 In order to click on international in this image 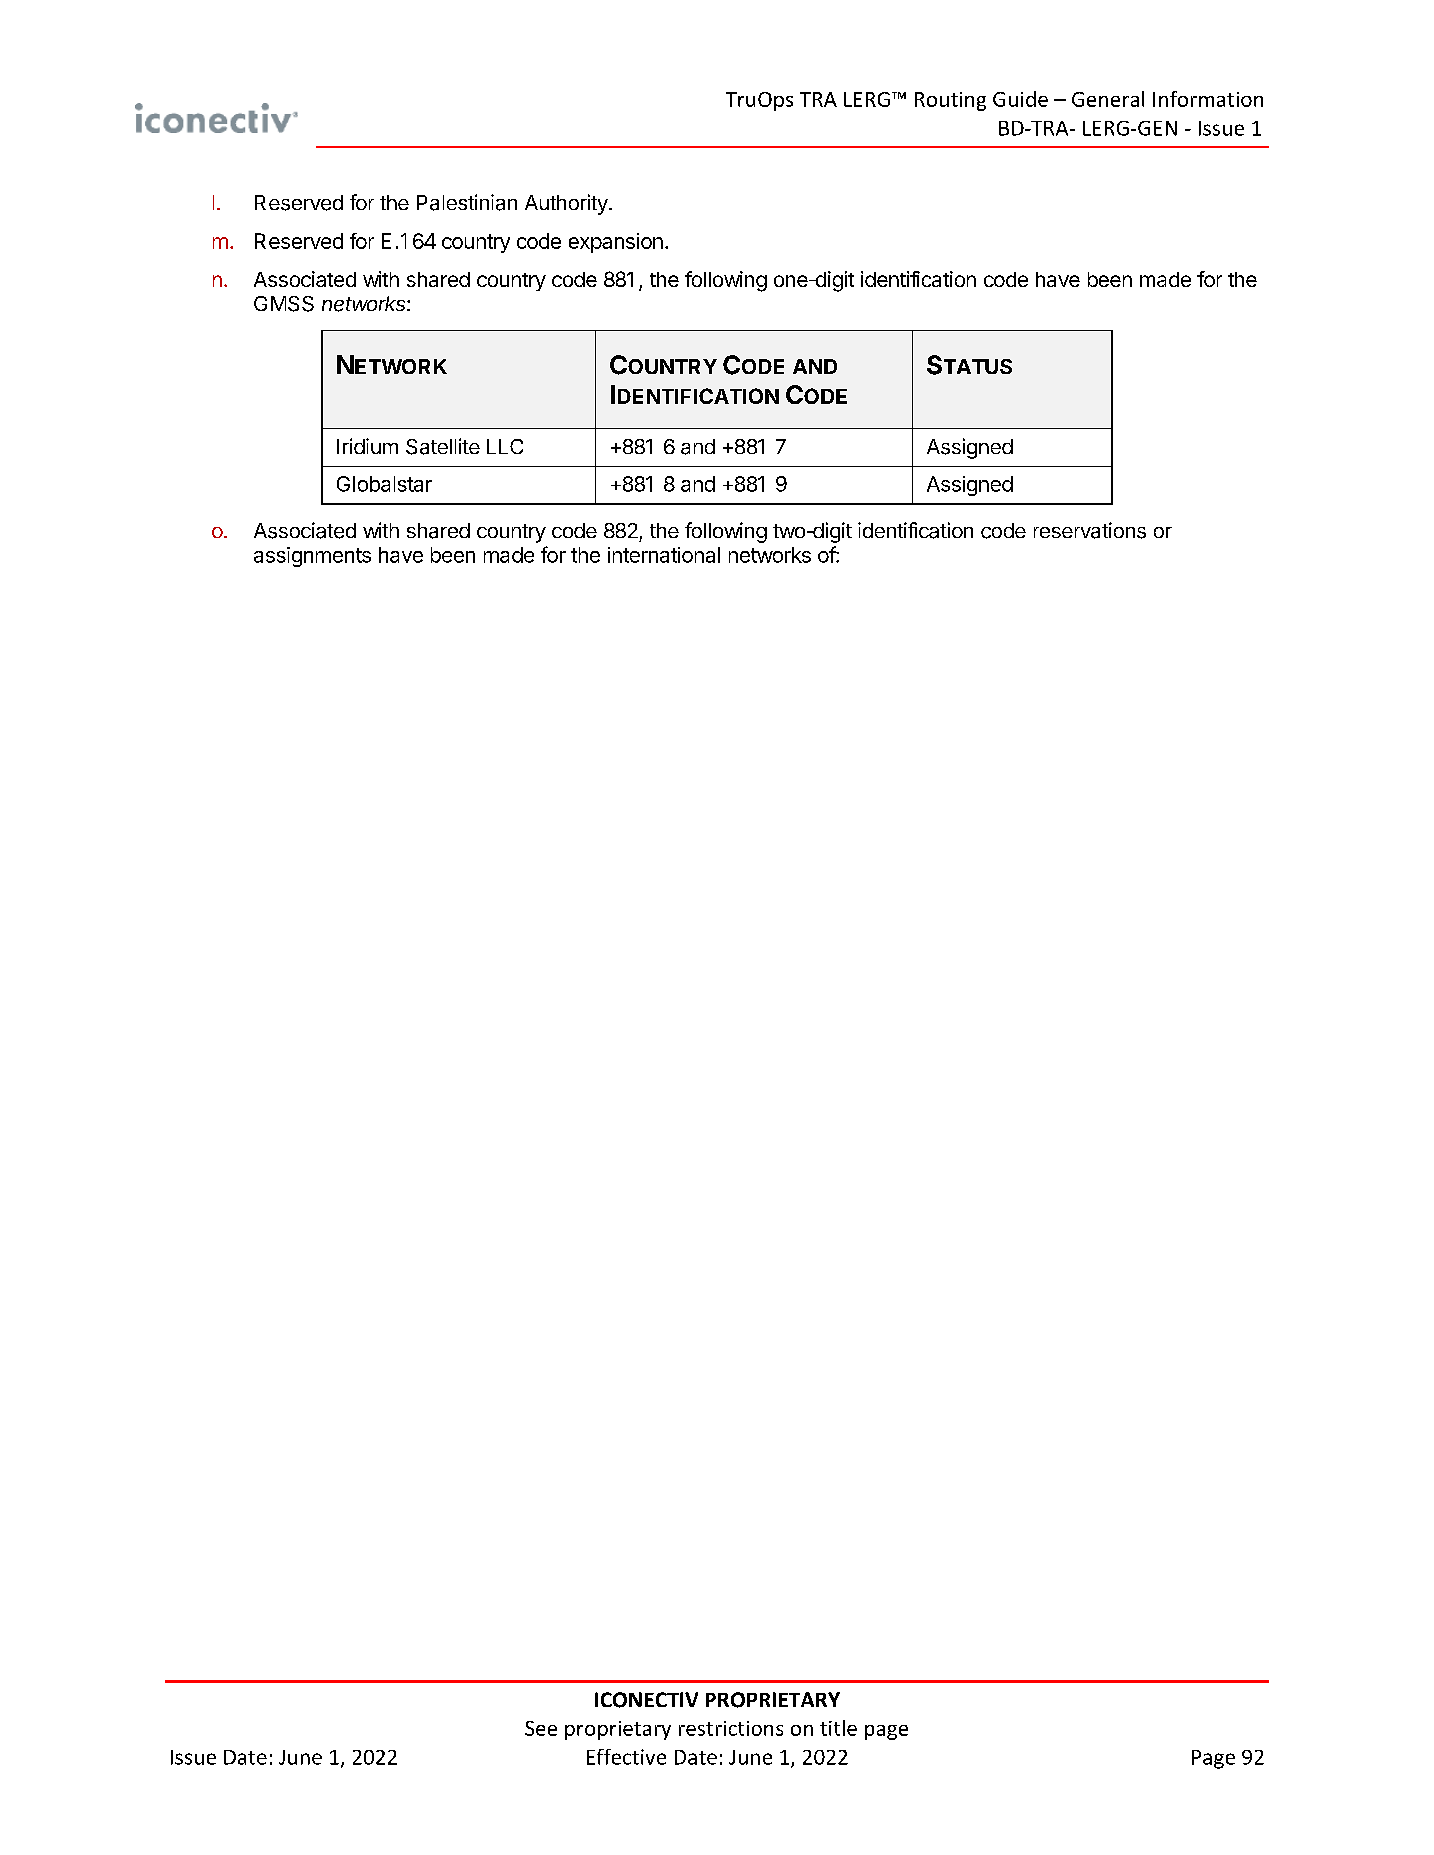, I will do `click(664, 555)`.
